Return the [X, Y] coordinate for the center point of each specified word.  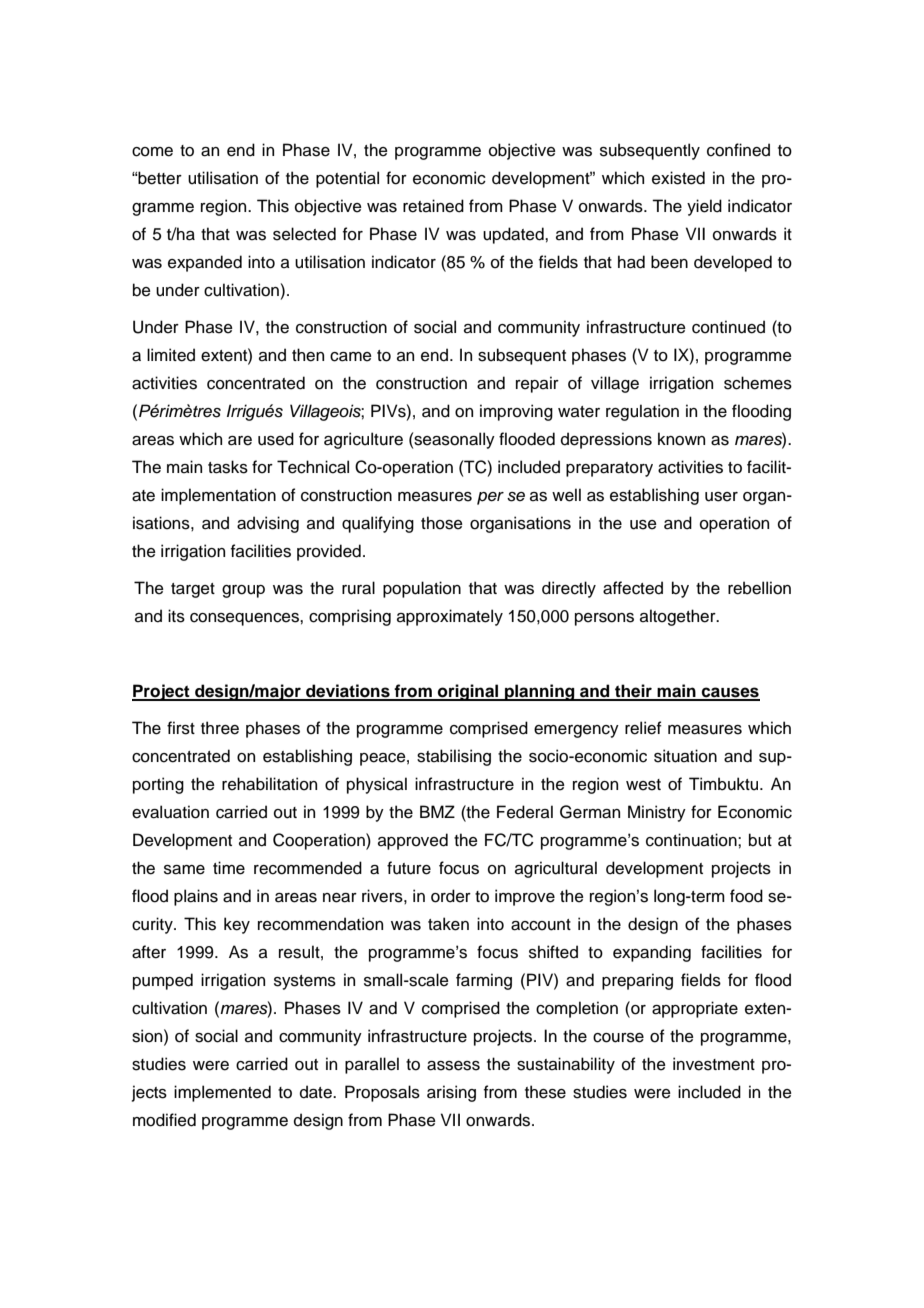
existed [678, 178]
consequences [245, 619]
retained [433, 206]
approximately [450, 617]
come [152, 152]
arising [451, 1093]
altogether [679, 617]
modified [164, 1120]
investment [714, 1064]
